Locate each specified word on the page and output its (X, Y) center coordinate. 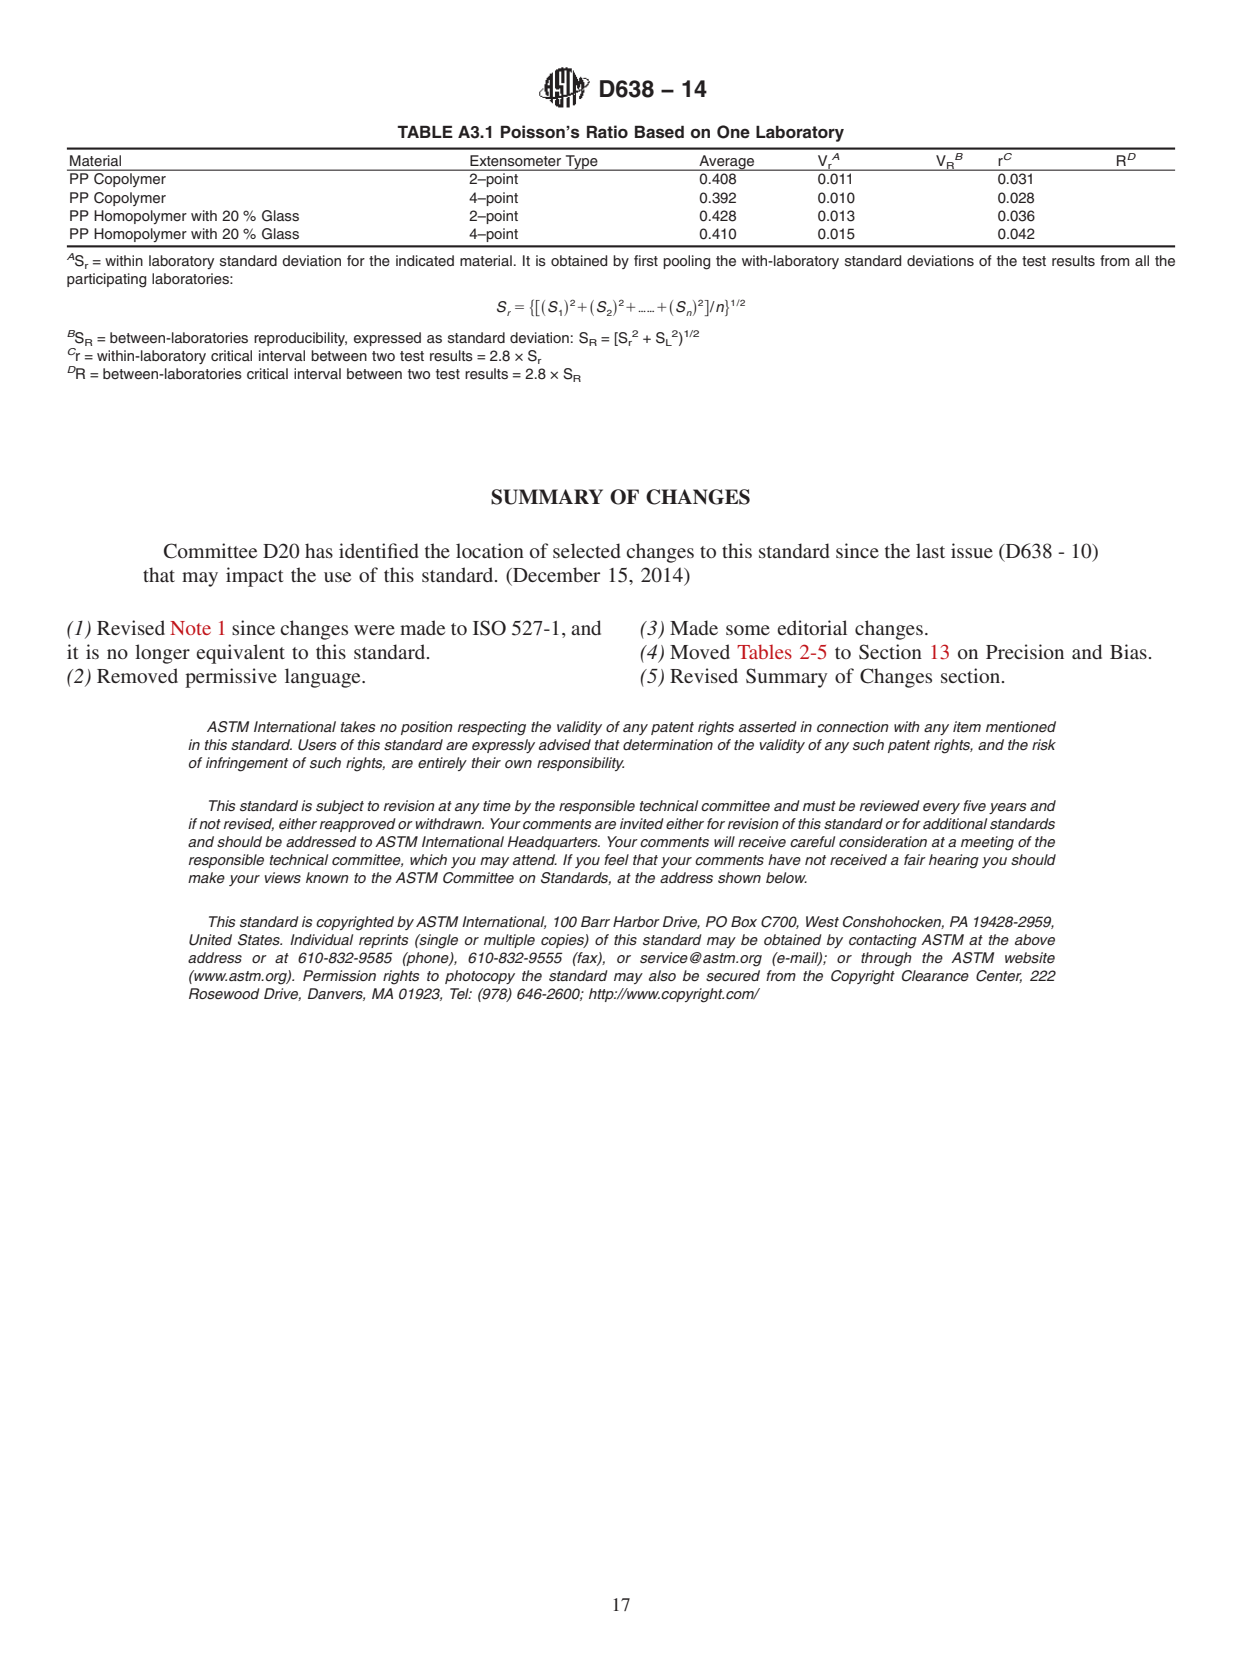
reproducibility (300, 339)
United (210, 940)
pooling (686, 262)
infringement (247, 764)
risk (1044, 744)
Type (582, 163)
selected (587, 550)
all (1142, 260)
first (646, 260)
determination (668, 744)
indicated (425, 260)
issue (972, 550)
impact (255, 577)
